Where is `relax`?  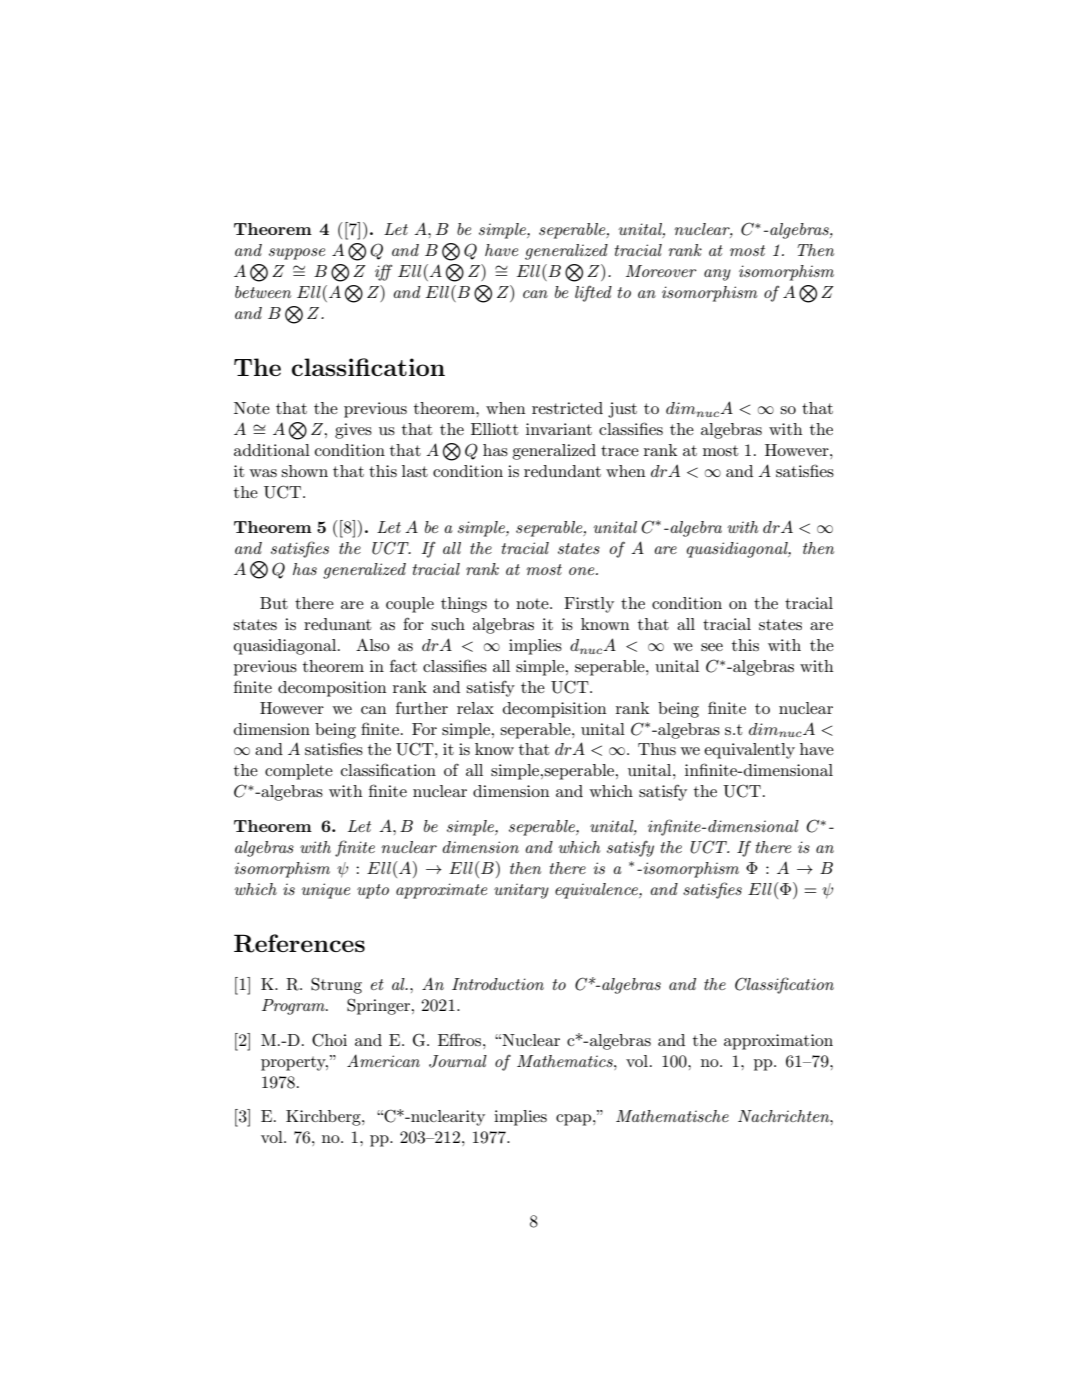
relax is located at coordinates (475, 708).
